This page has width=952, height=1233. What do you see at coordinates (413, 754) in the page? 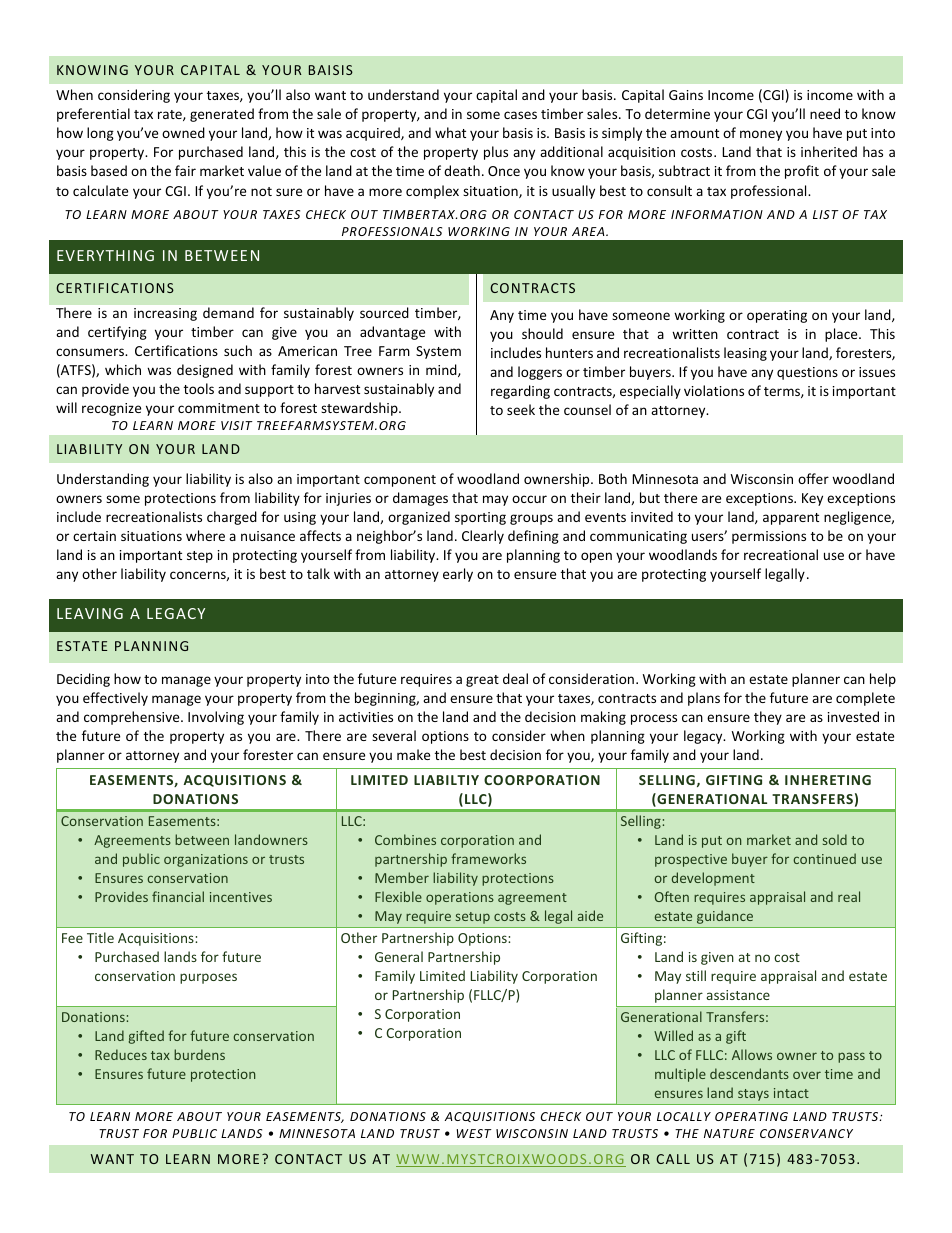
I see `make` at bounding box center [413, 754].
